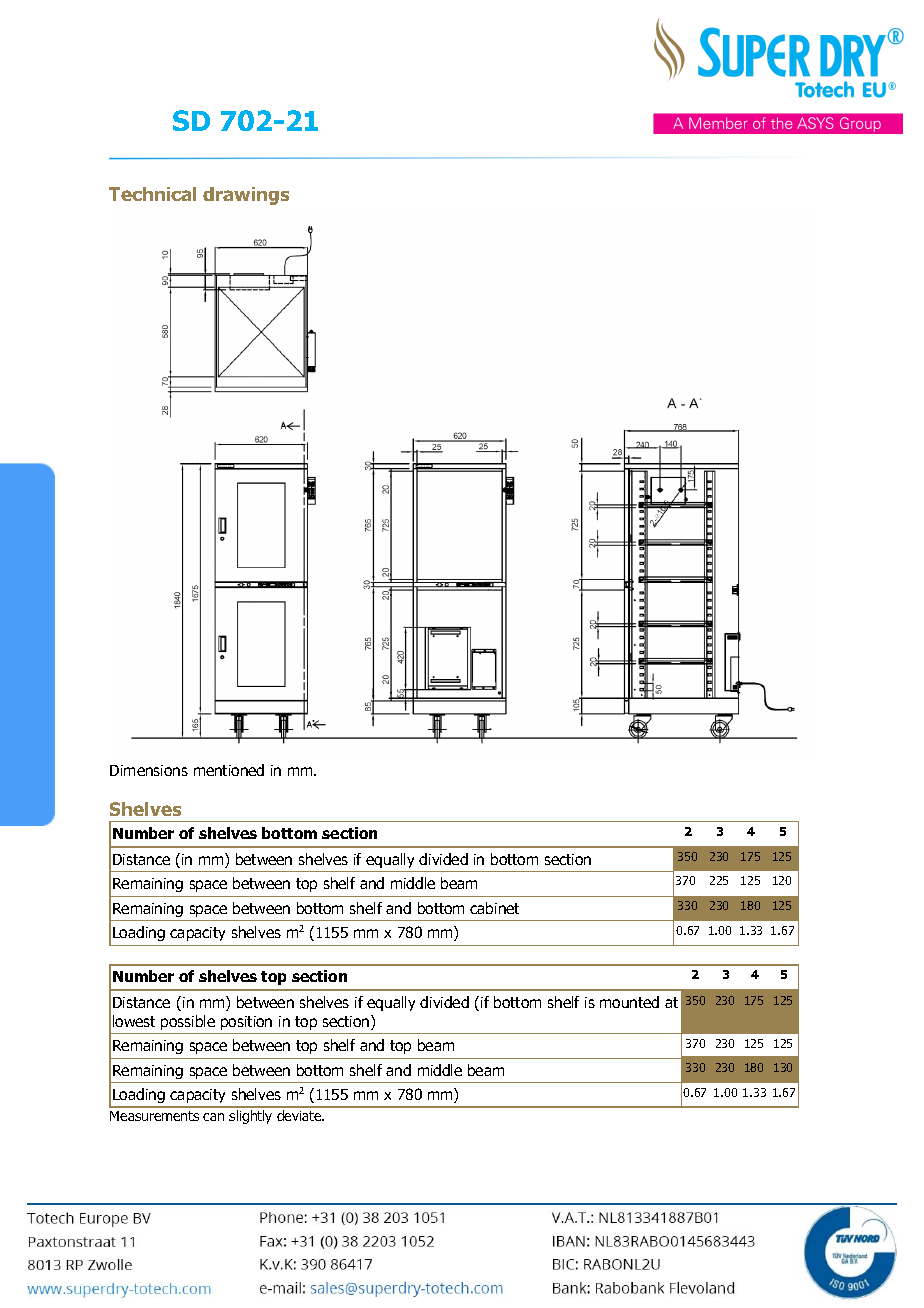 The height and width of the screenshot is (1308, 924). What do you see at coordinates (229, 770) in the screenshot?
I see `mentioned` at bounding box center [229, 770].
